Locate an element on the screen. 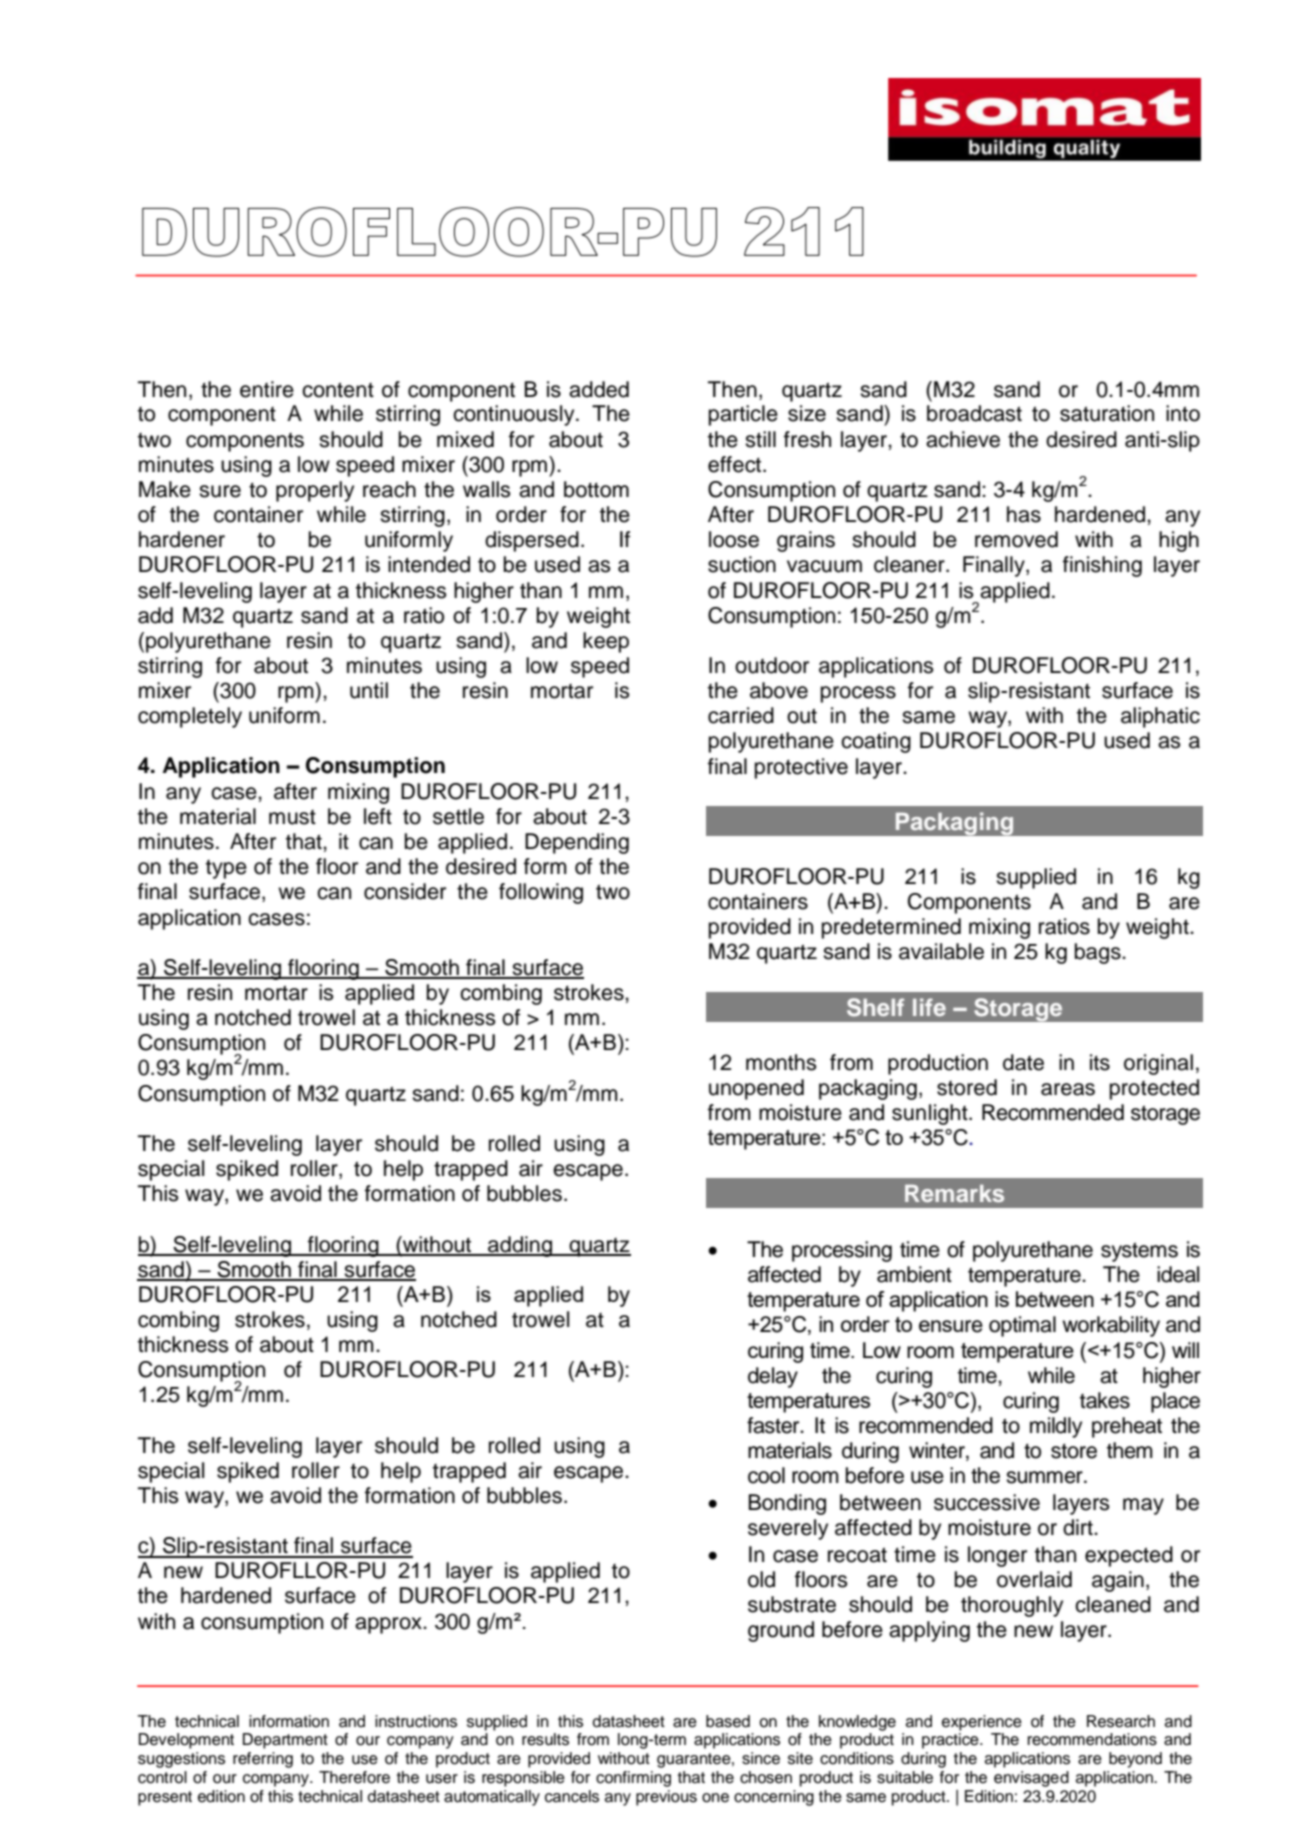 This screenshot has height=1841, width=1302. broadcast is located at coordinates (974, 413).
